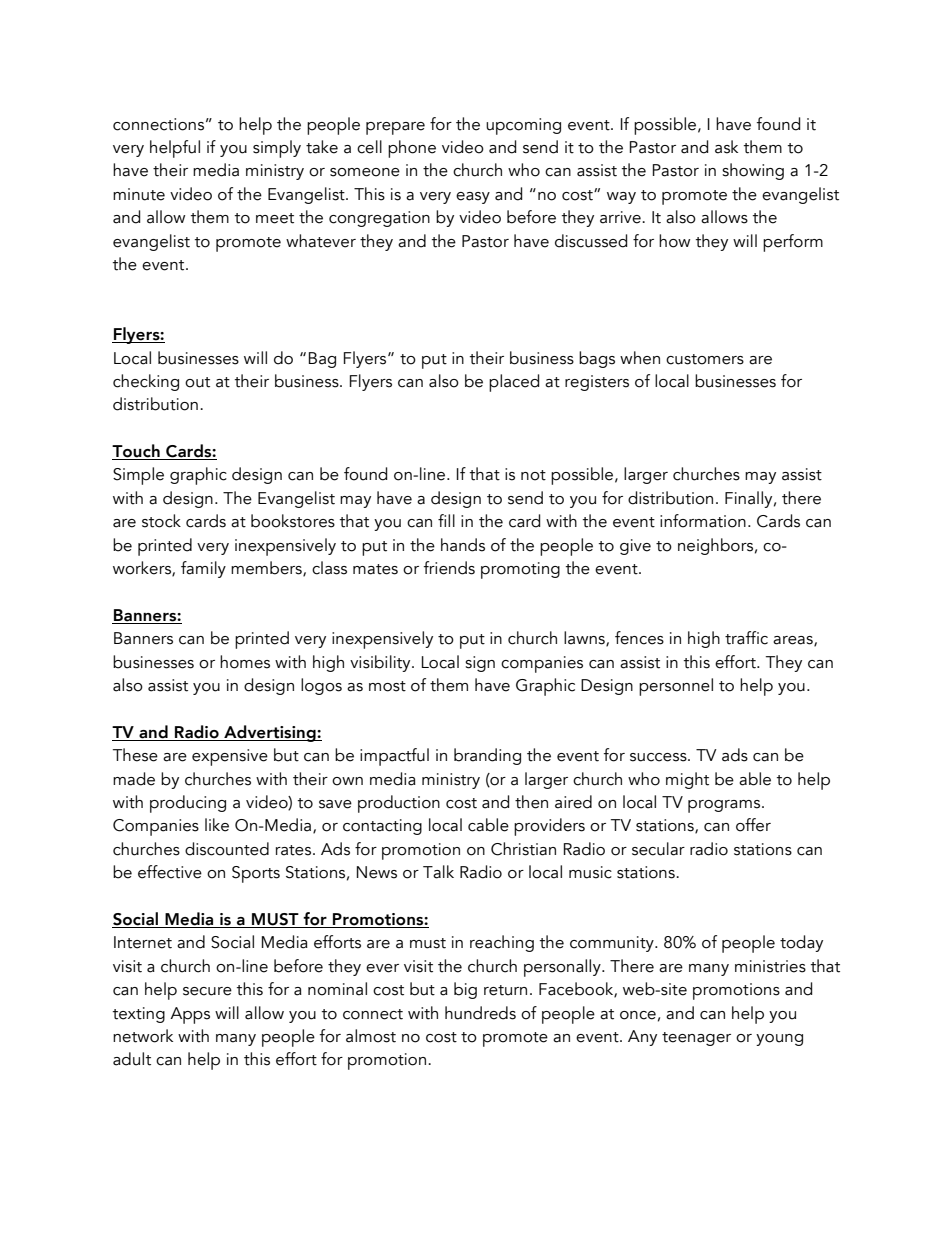 This screenshot has width=952, height=1233. I want to click on offer, so click(753, 825).
